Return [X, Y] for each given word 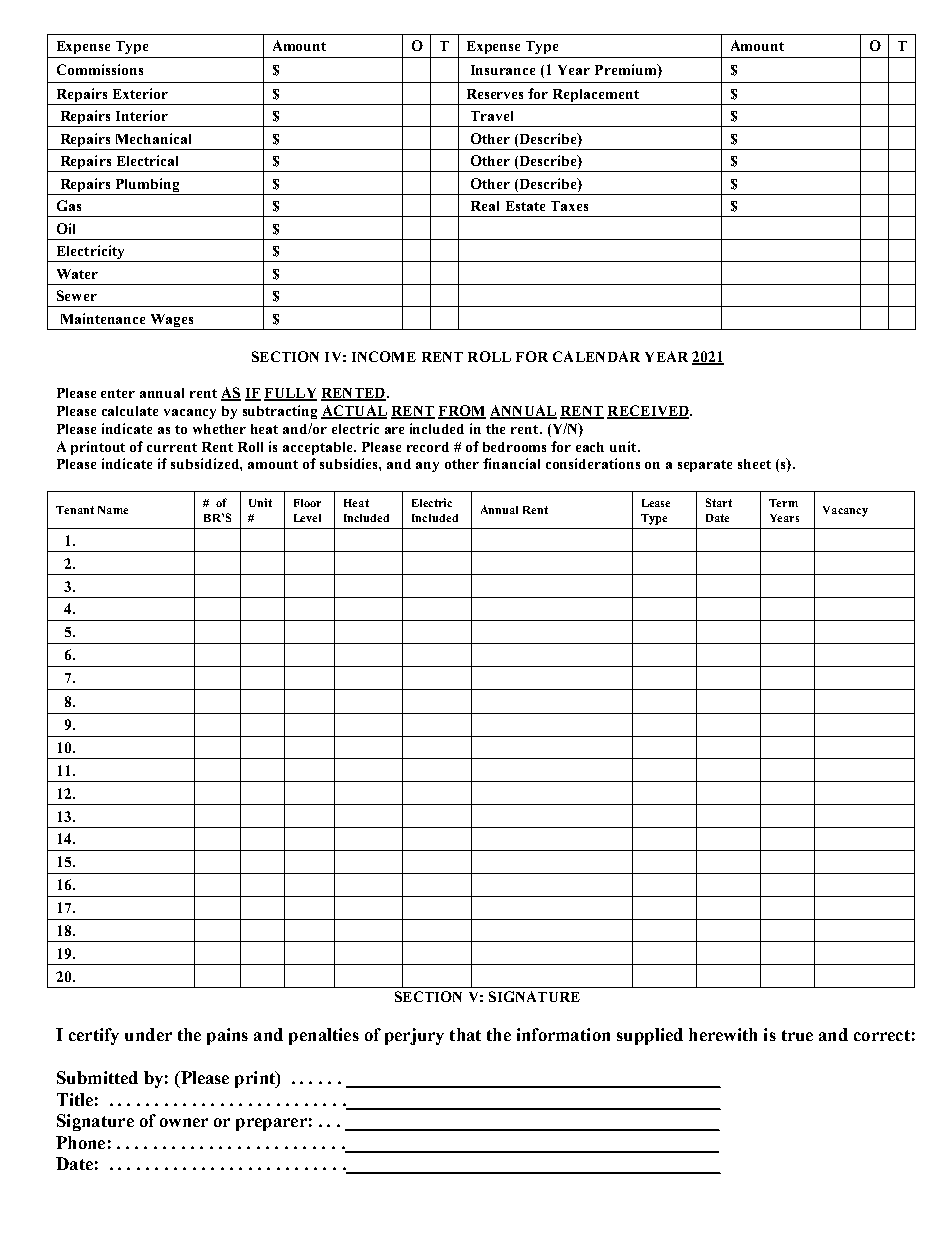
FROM [462, 412]
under [148, 1034]
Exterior [140, 93]
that [465, 1034]
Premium [627, 71]
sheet [754, 464]
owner [184, 1122]
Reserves [495, 94]
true [797, 1035]
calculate [130, 411]
